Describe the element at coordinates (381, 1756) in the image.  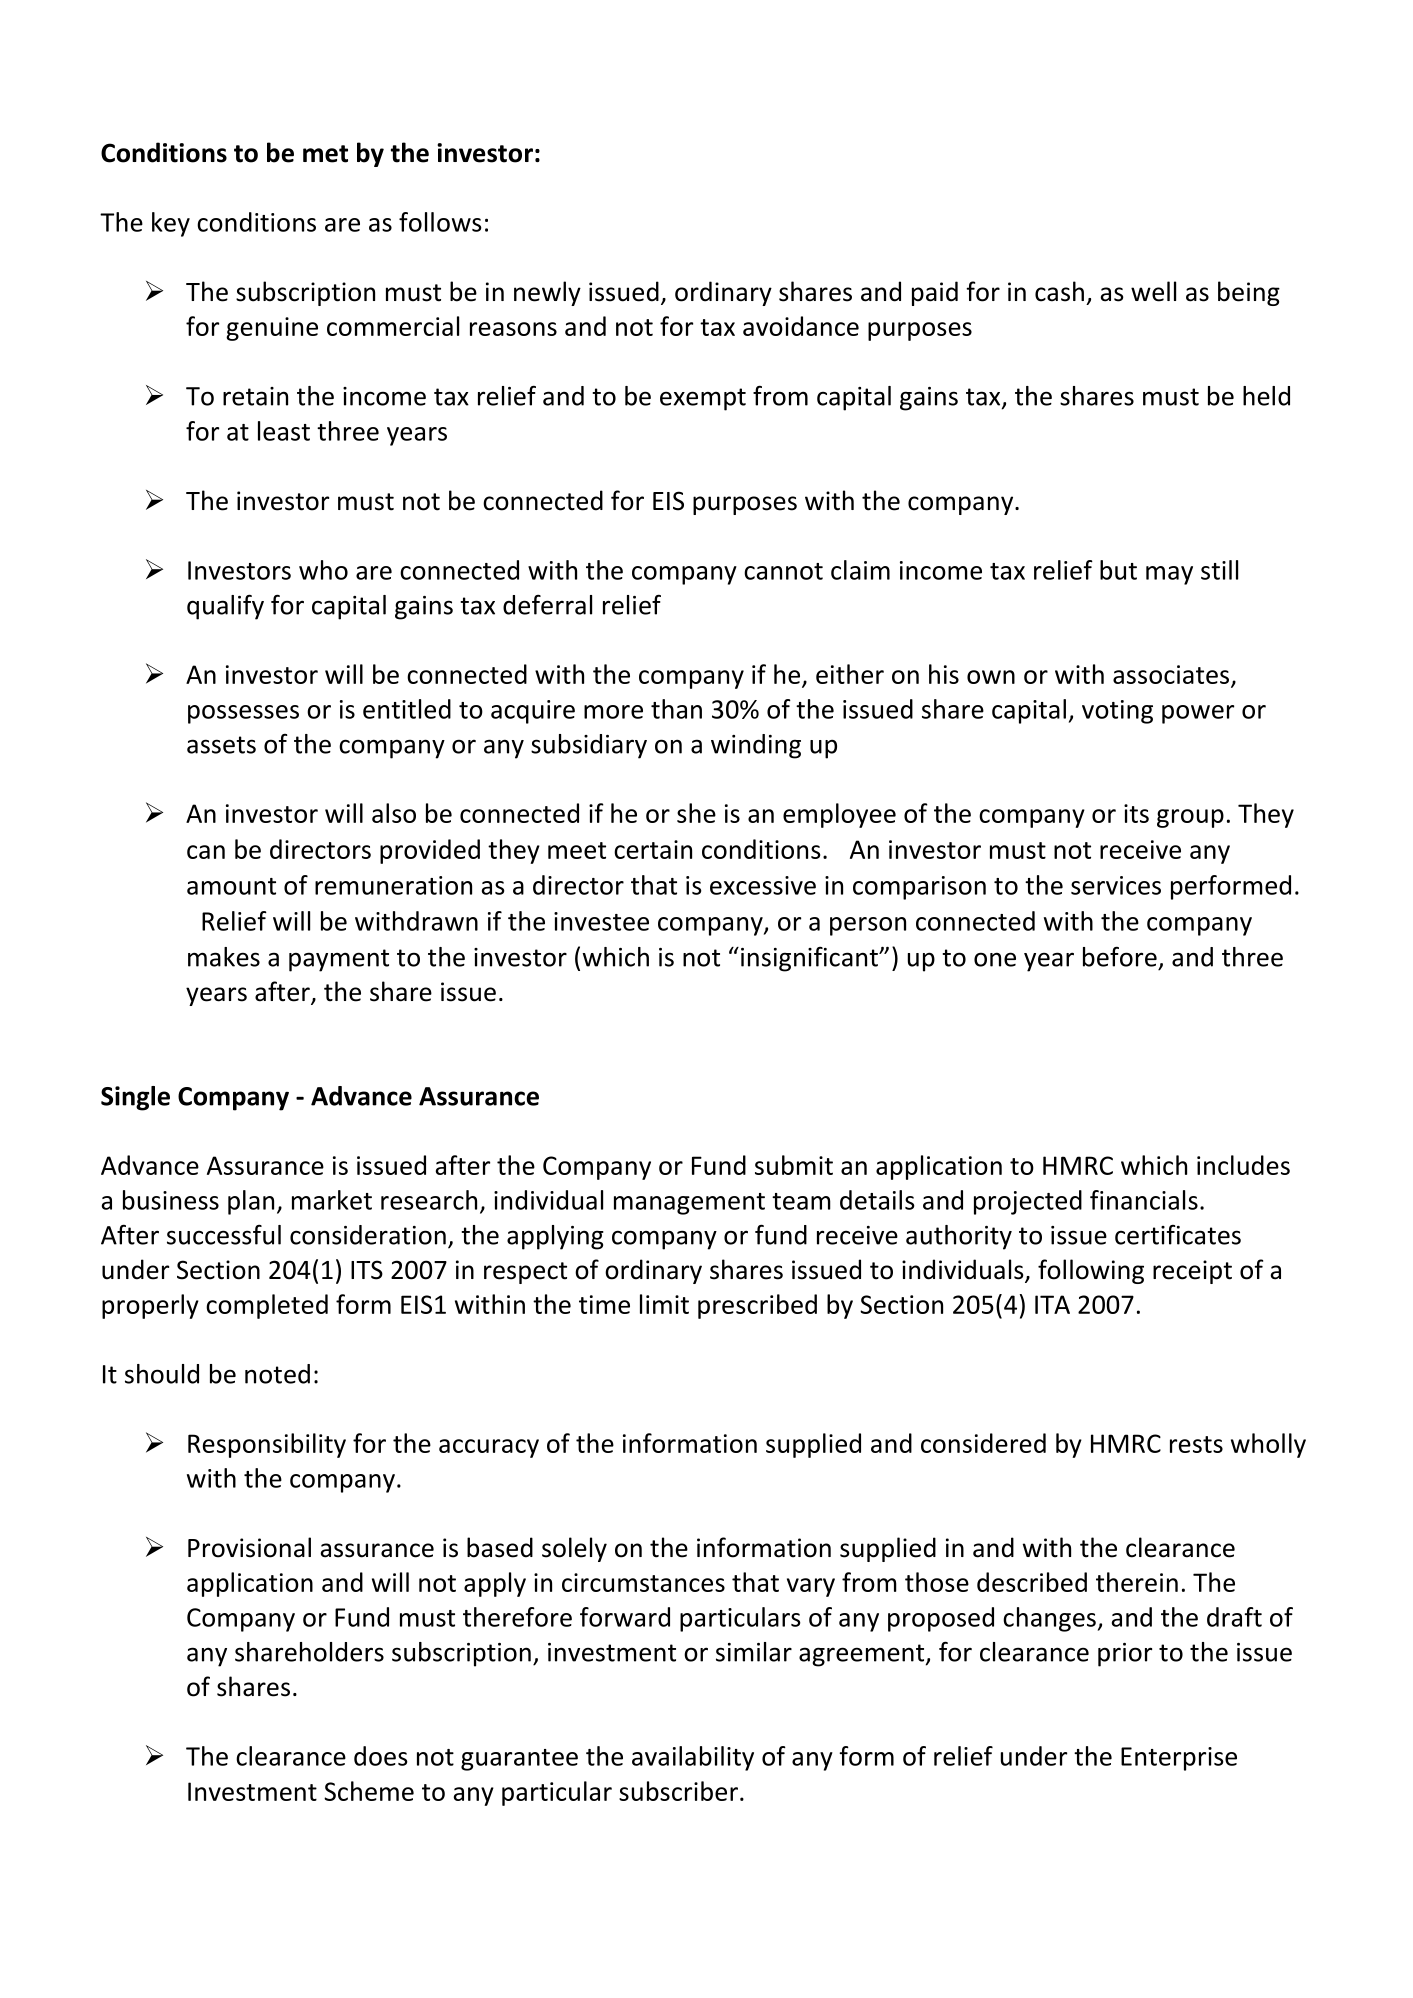
I see `does` at that location.
